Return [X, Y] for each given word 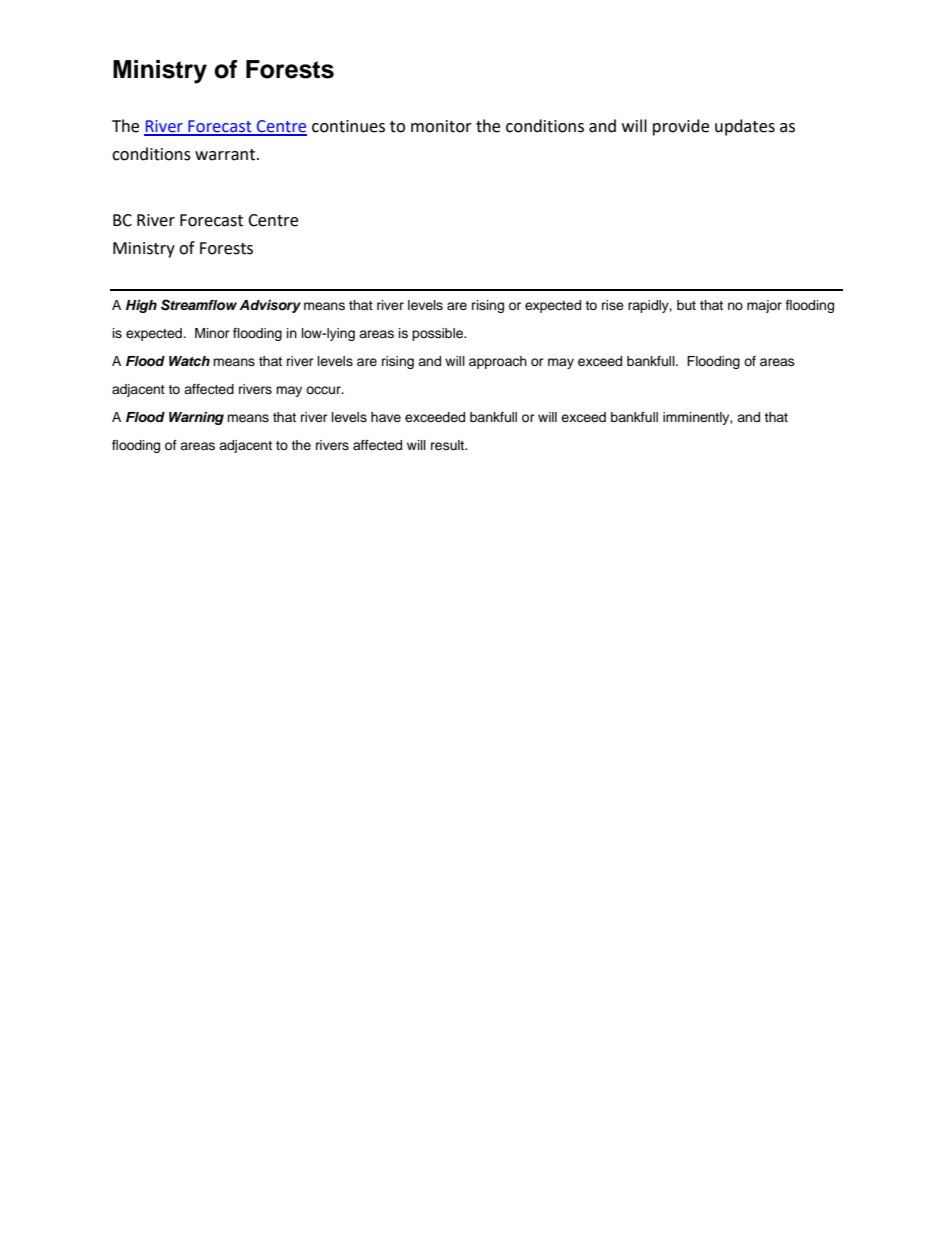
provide [681, 127]
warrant [226, 155]
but [686, 305]
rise [613, 305]
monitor [441, 126]
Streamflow [199, 305]
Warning [196, 418]
